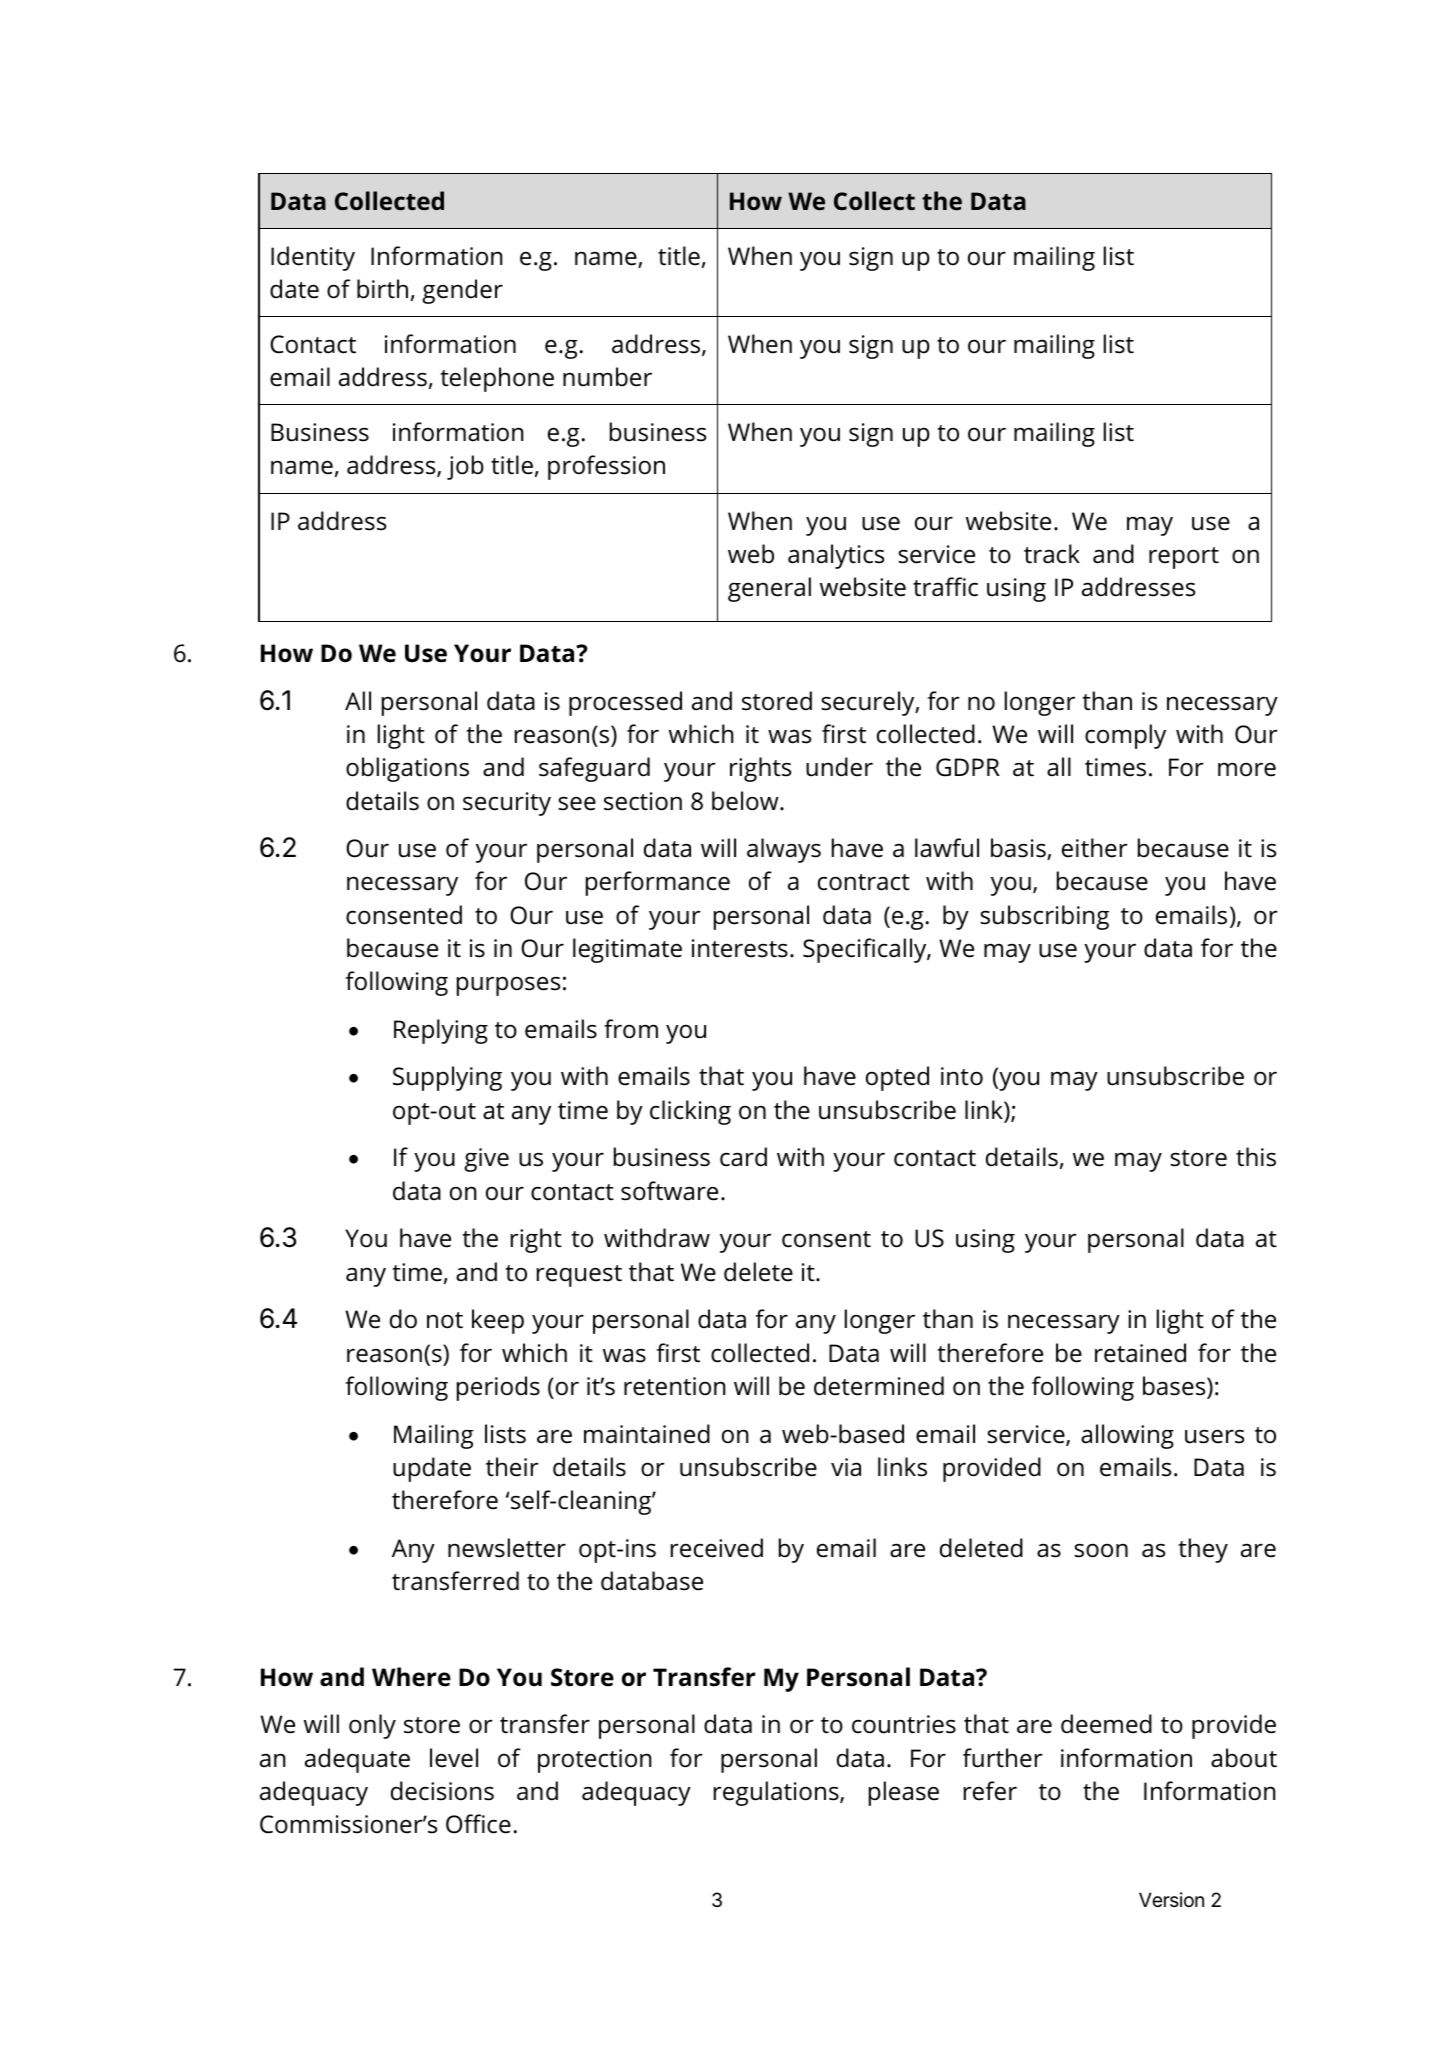 The width and height of the document is (1450, 2050). Describe the element at coordinates (1256, 1157) in the document. I see `this` at that location.
